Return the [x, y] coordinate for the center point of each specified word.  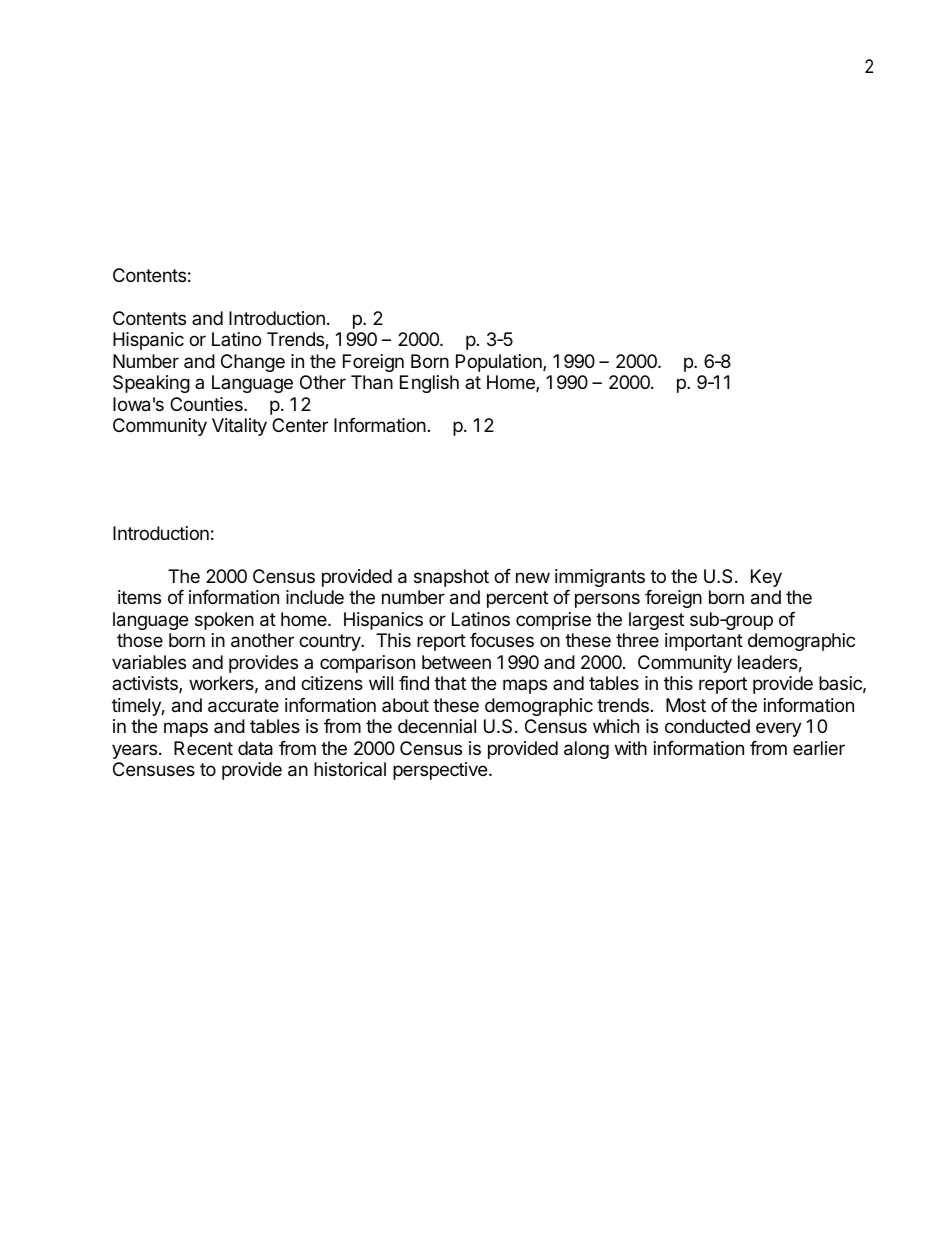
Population [500, 363]
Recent [203, 748]
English [429, 384]
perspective [440, 771]
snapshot [451, 578]
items [139, 597]
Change [253, 363]
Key [766, 578]
